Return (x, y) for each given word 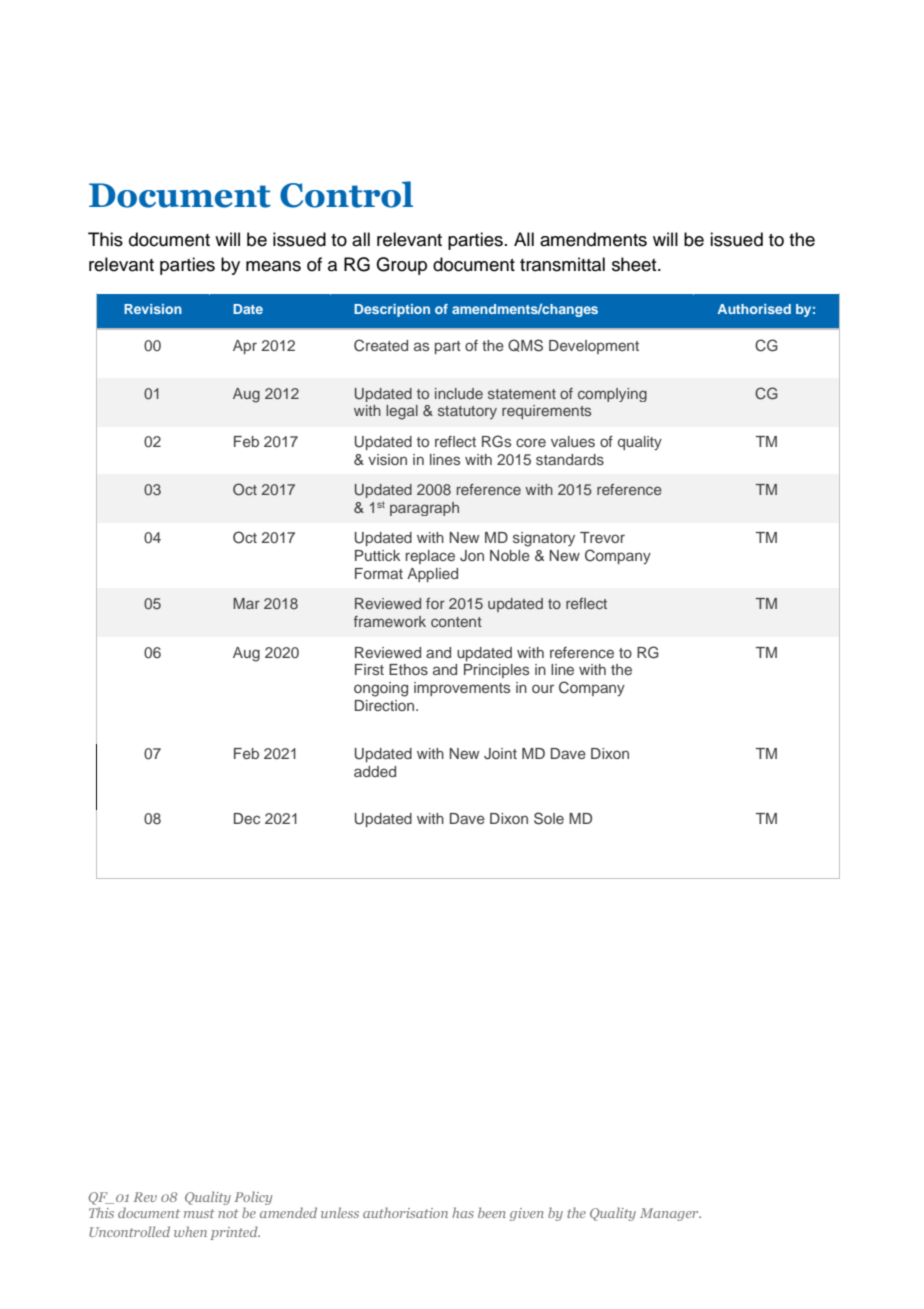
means (273, 266)
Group (401, 266)
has (463, 1212)
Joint (500, 754)
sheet (635, 264)
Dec (247, 818)
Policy (253, 1198)
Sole (549, 818)
